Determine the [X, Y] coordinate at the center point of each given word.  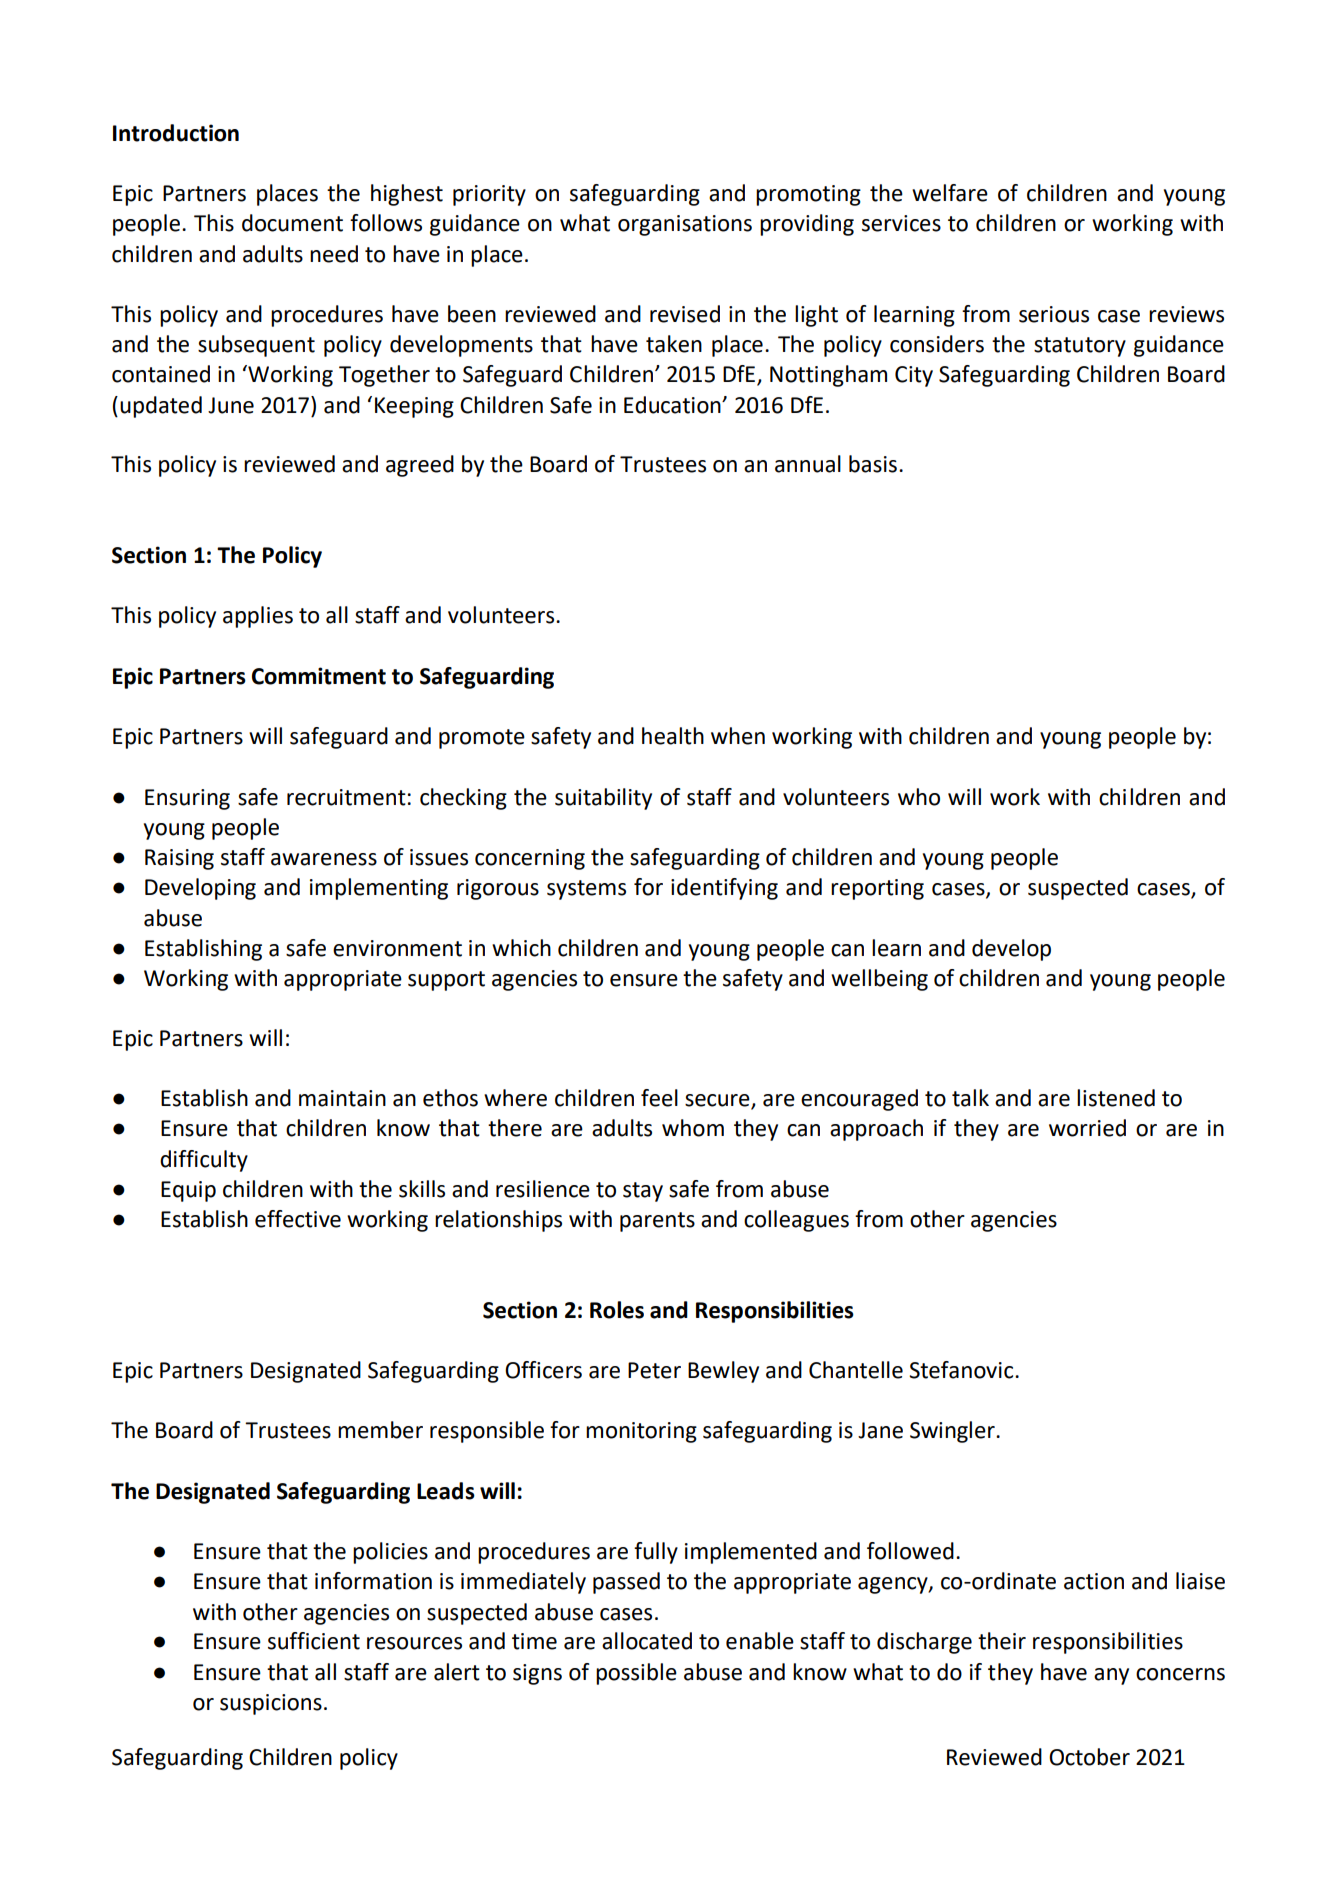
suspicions [271, 1704]
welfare [950, 193]
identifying [724, 889]
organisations [685, 225]
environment [397, 948]
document [292, 223]
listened [1116, 1098]
